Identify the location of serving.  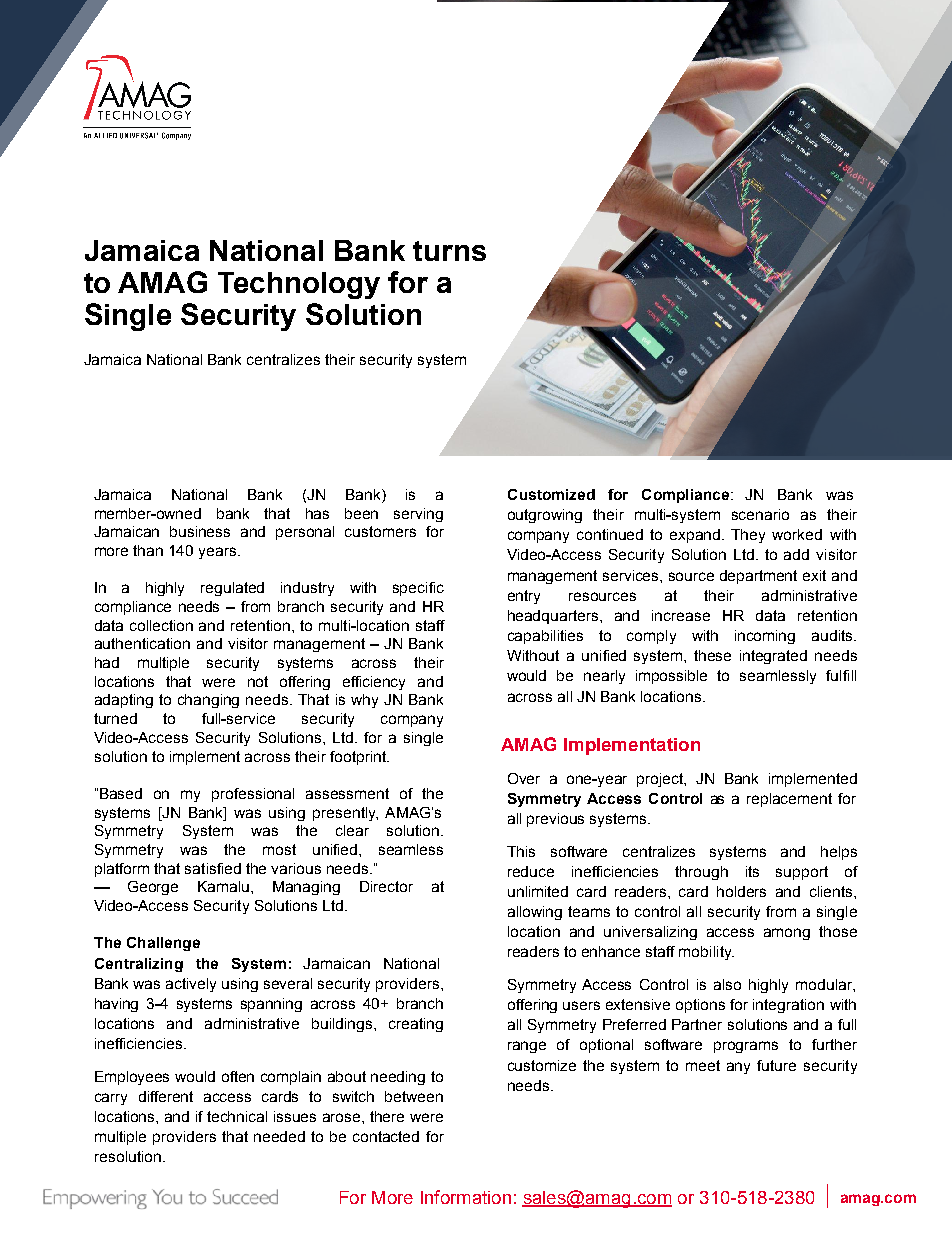
(418, 515).
